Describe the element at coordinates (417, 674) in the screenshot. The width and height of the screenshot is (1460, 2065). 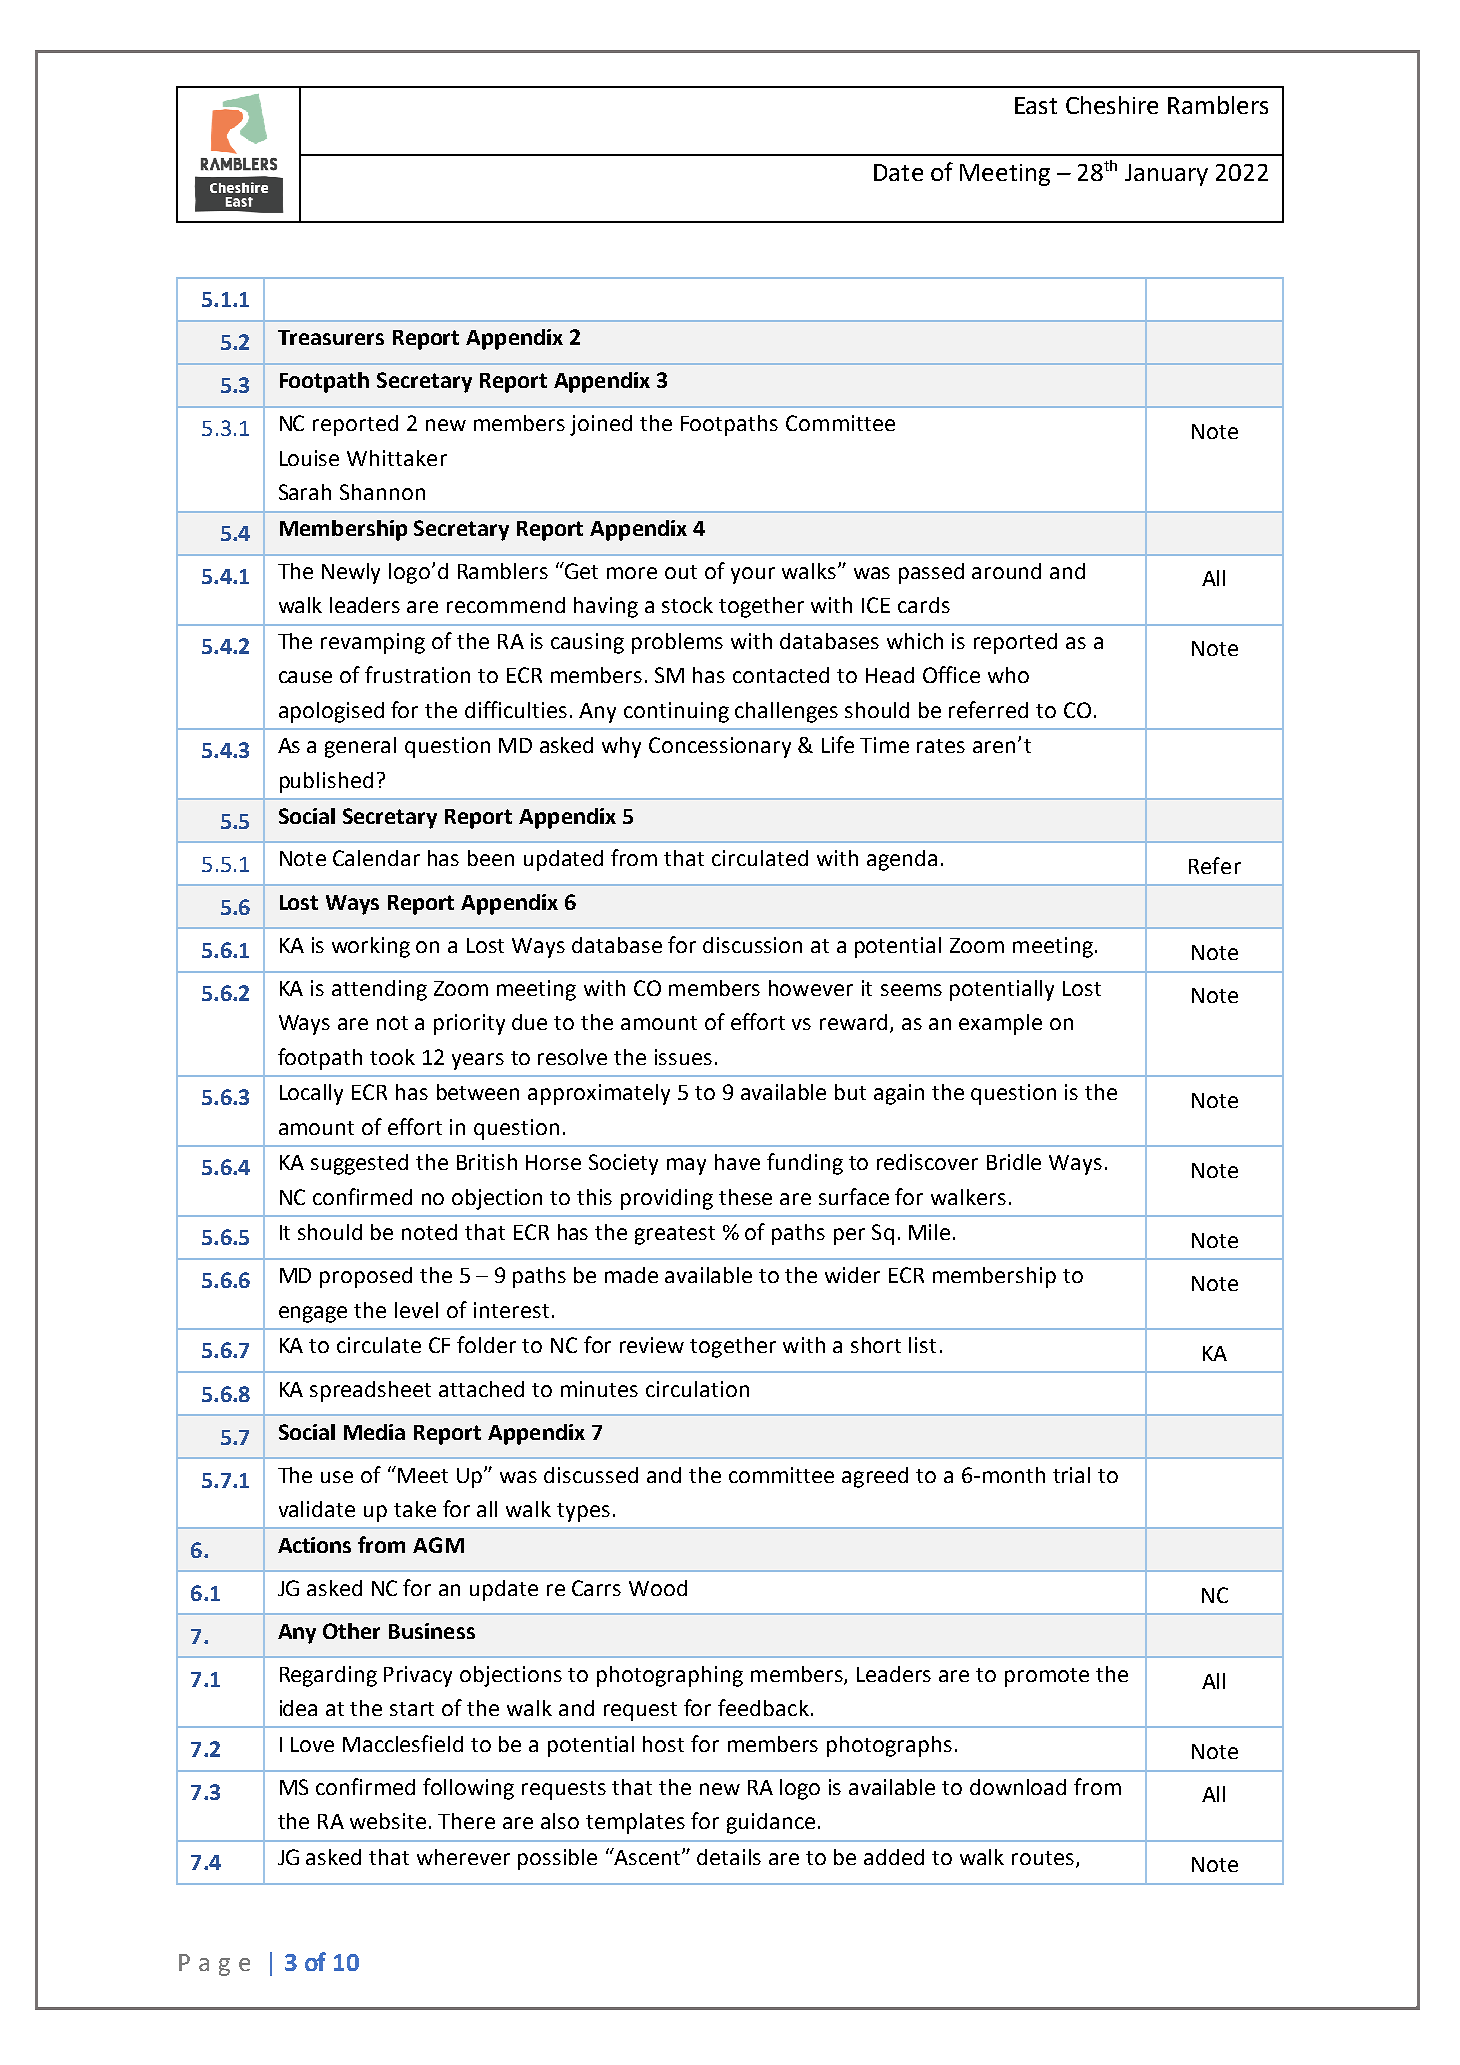
I see `frustration` at that location.
